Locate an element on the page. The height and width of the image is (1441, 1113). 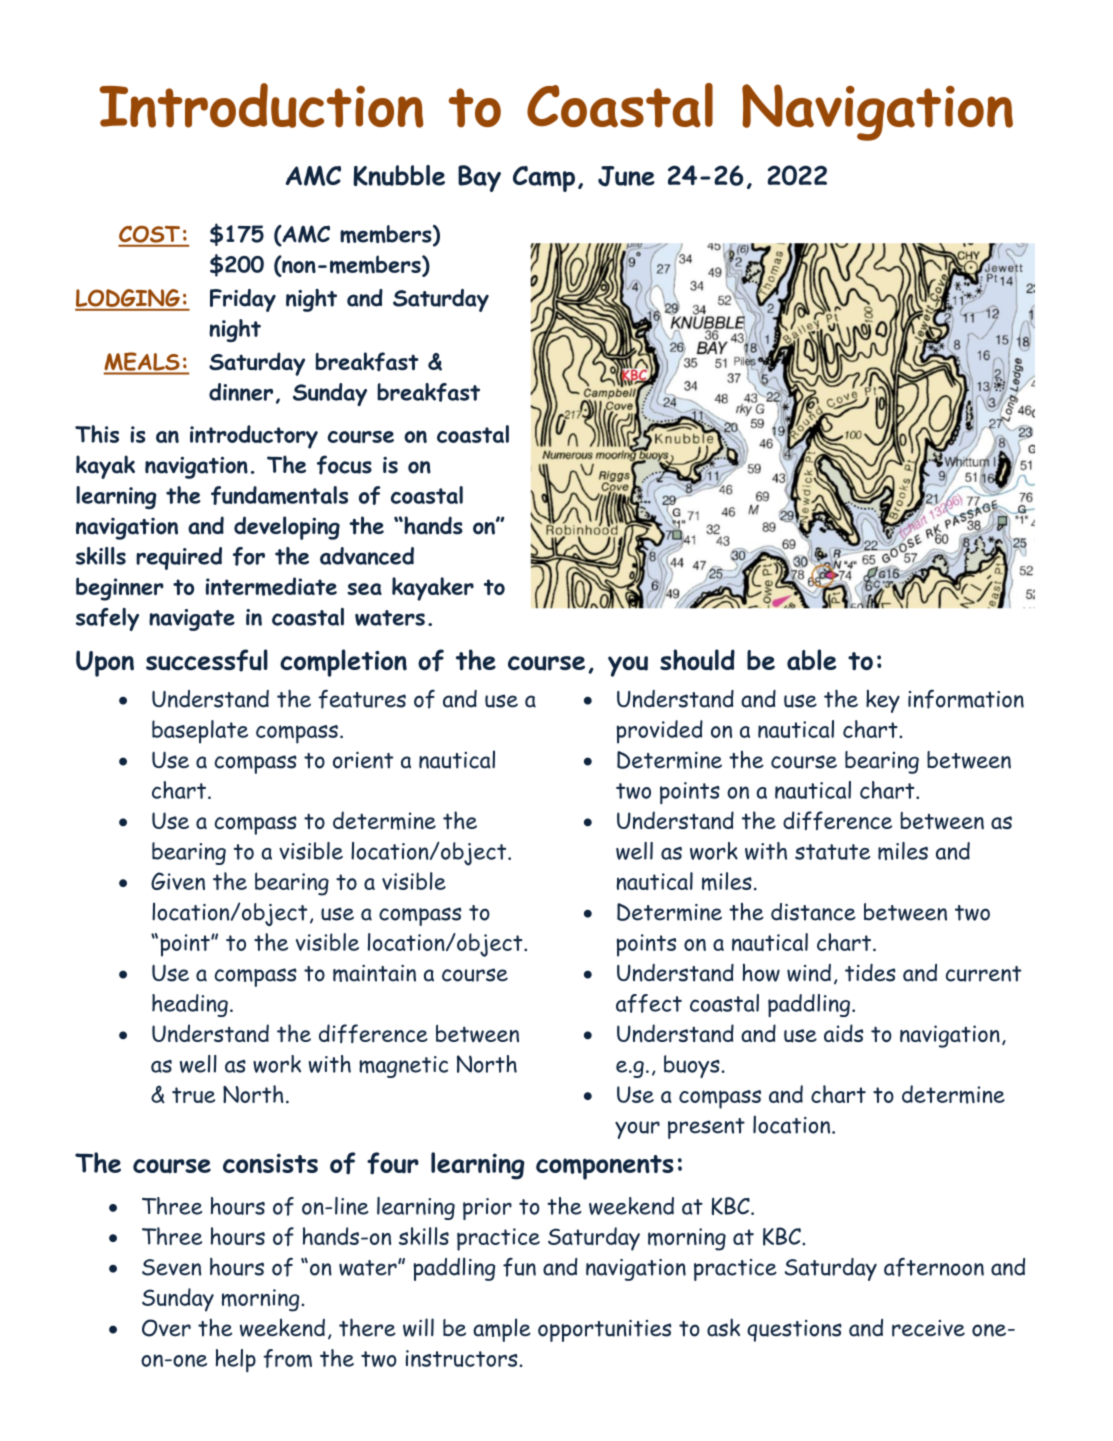
receive is located at coordinates (928, 1328).
